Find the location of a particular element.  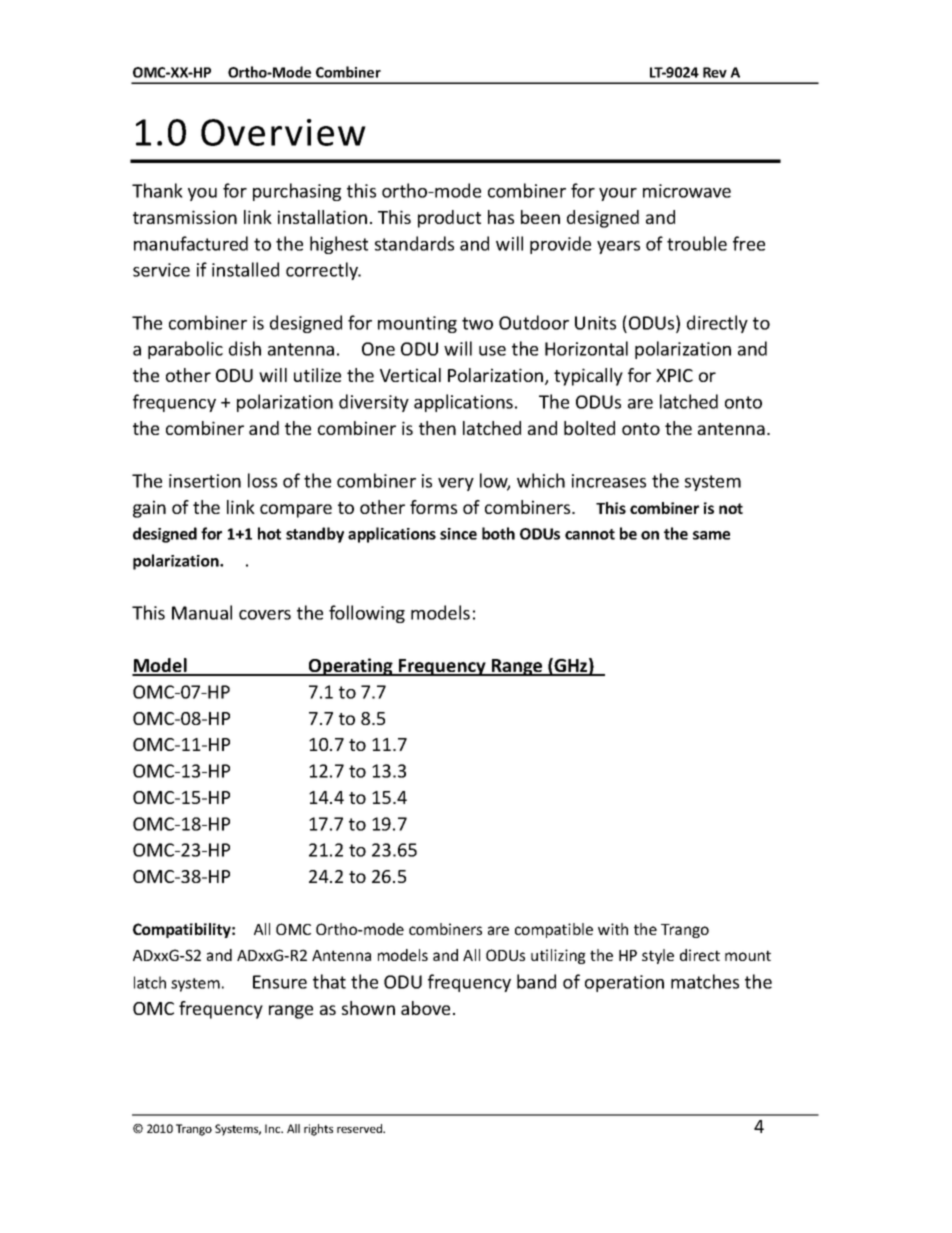

since is located at coordinates (458, 534).
